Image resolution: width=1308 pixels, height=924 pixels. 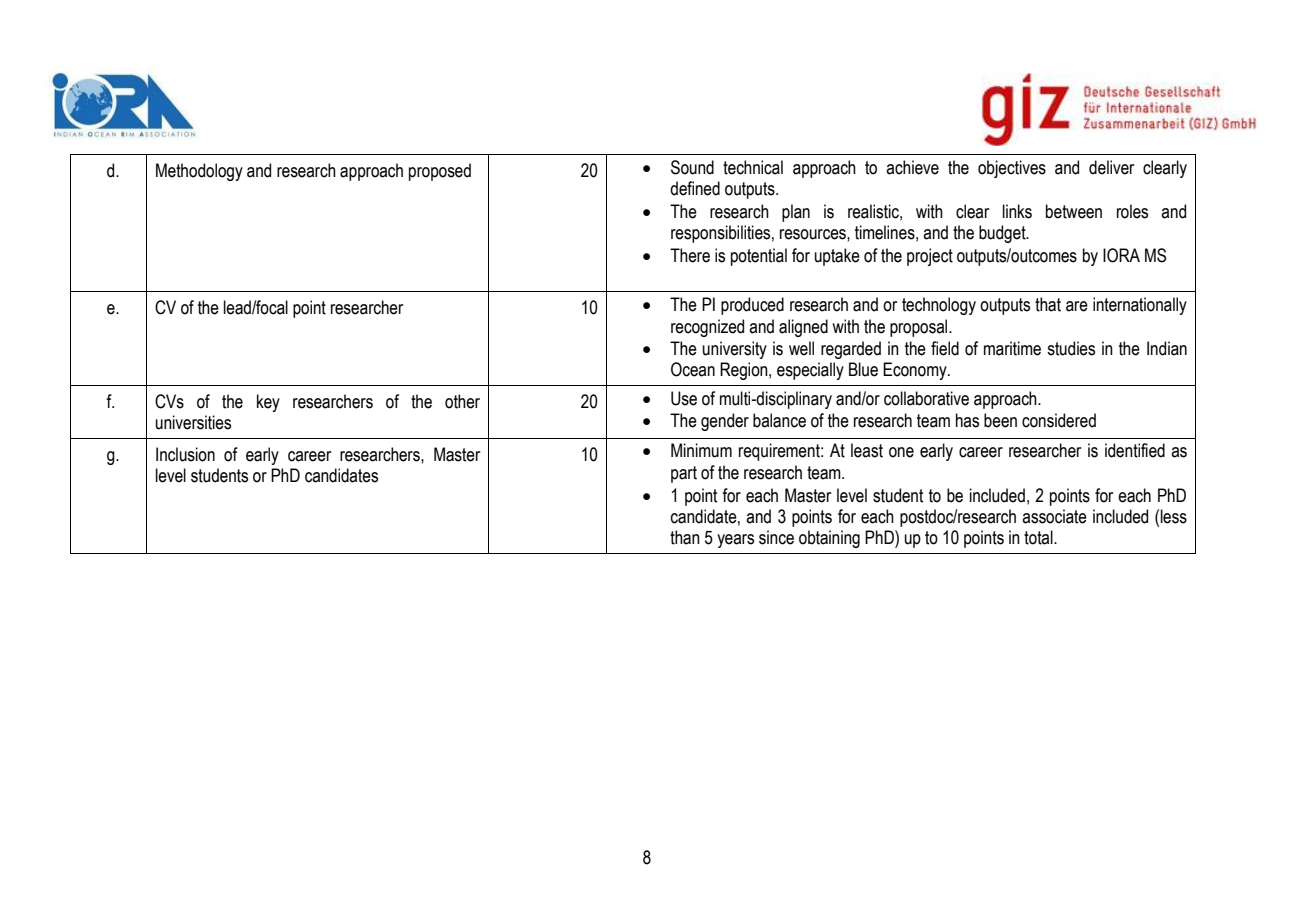 I want to click on that, so click(x=1048, y=304).
